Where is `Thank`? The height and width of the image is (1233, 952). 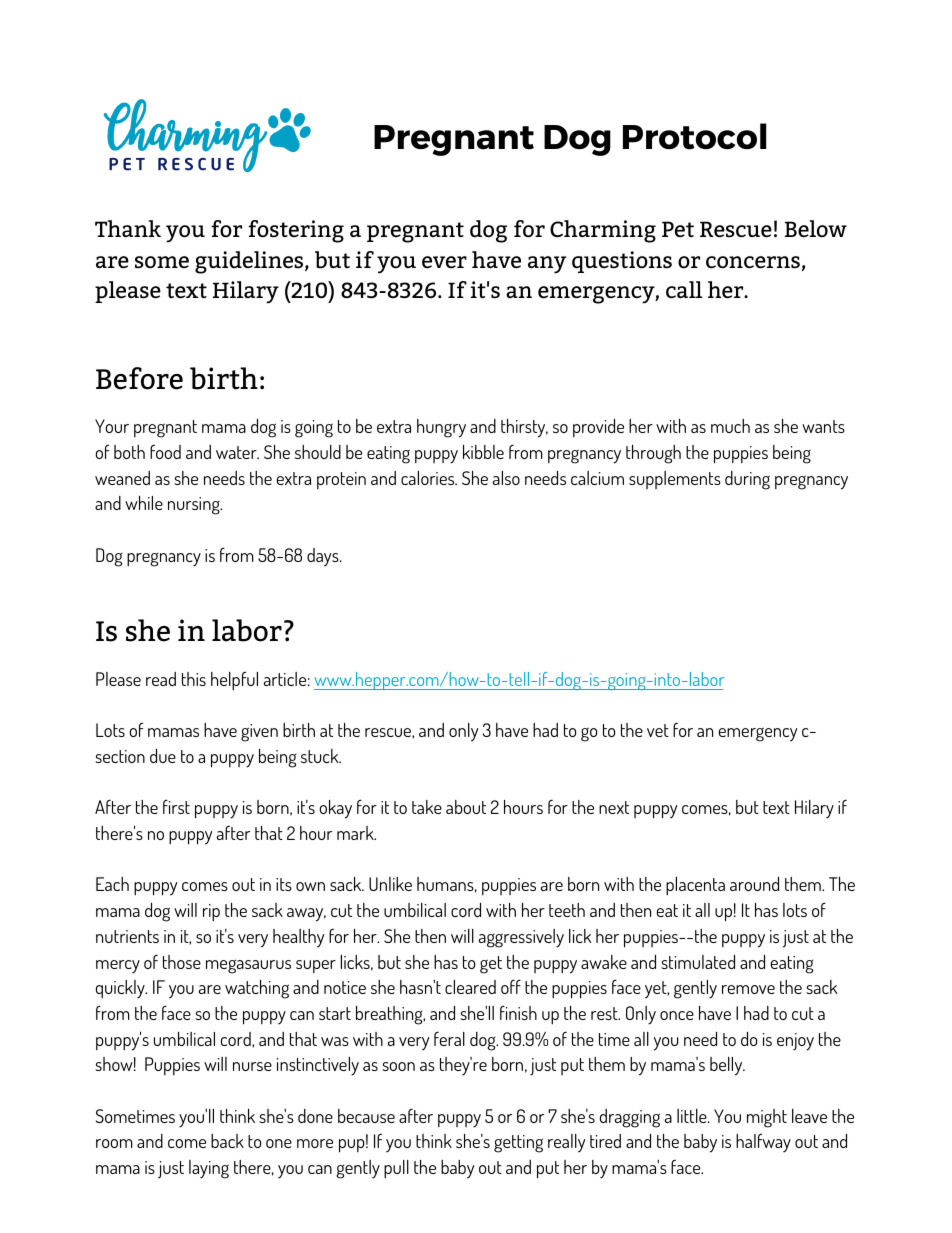 Thank is located at coordinates (128, 228).
